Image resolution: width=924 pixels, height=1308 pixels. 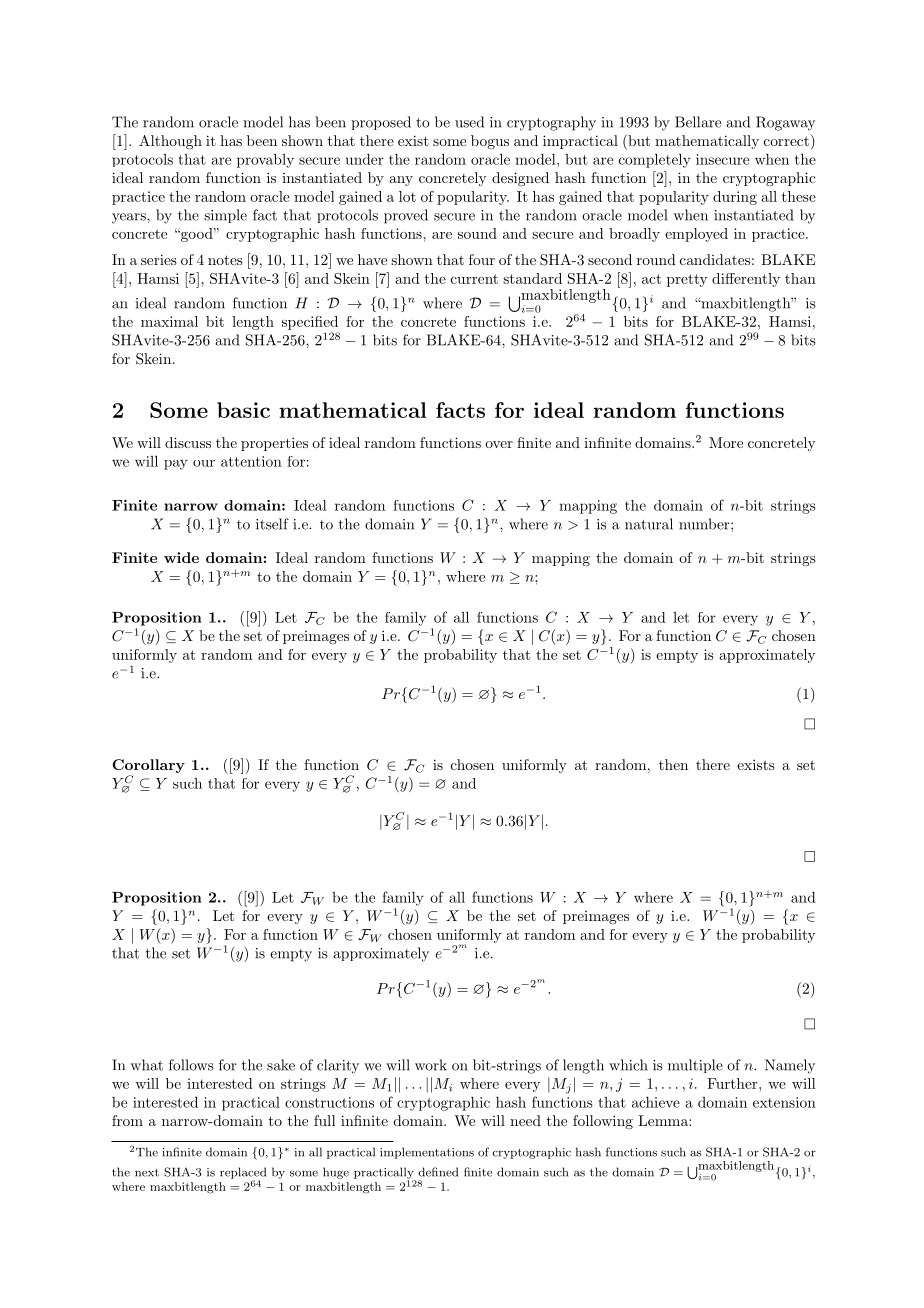 What do you see at coordinates (176, 465) in the page?
I see `pay` at bounding box center [176, 465].
